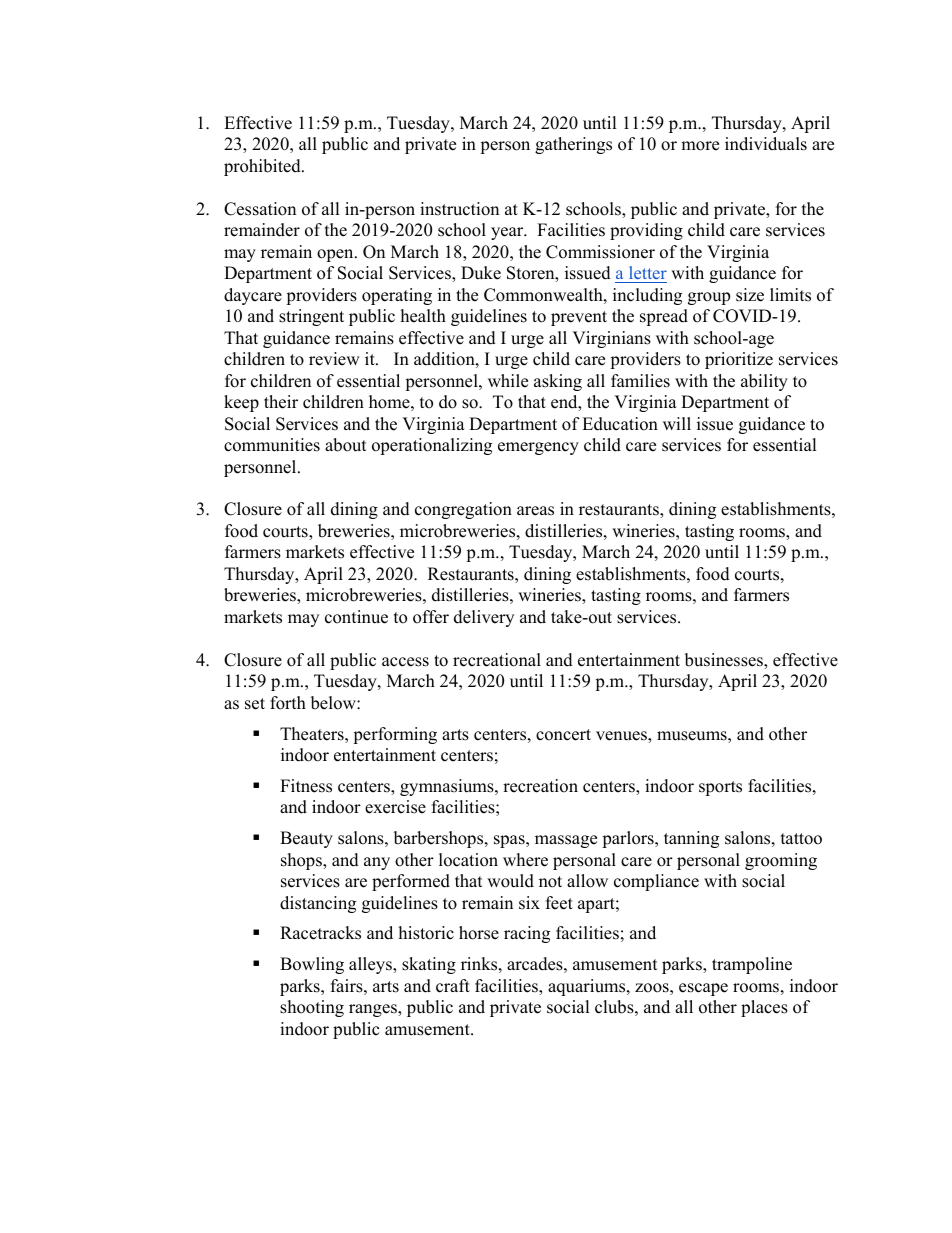  What do you see at coordinates (573, 145) in the screenshot?
I see `gatherings` at bounding box center [573, 145].
